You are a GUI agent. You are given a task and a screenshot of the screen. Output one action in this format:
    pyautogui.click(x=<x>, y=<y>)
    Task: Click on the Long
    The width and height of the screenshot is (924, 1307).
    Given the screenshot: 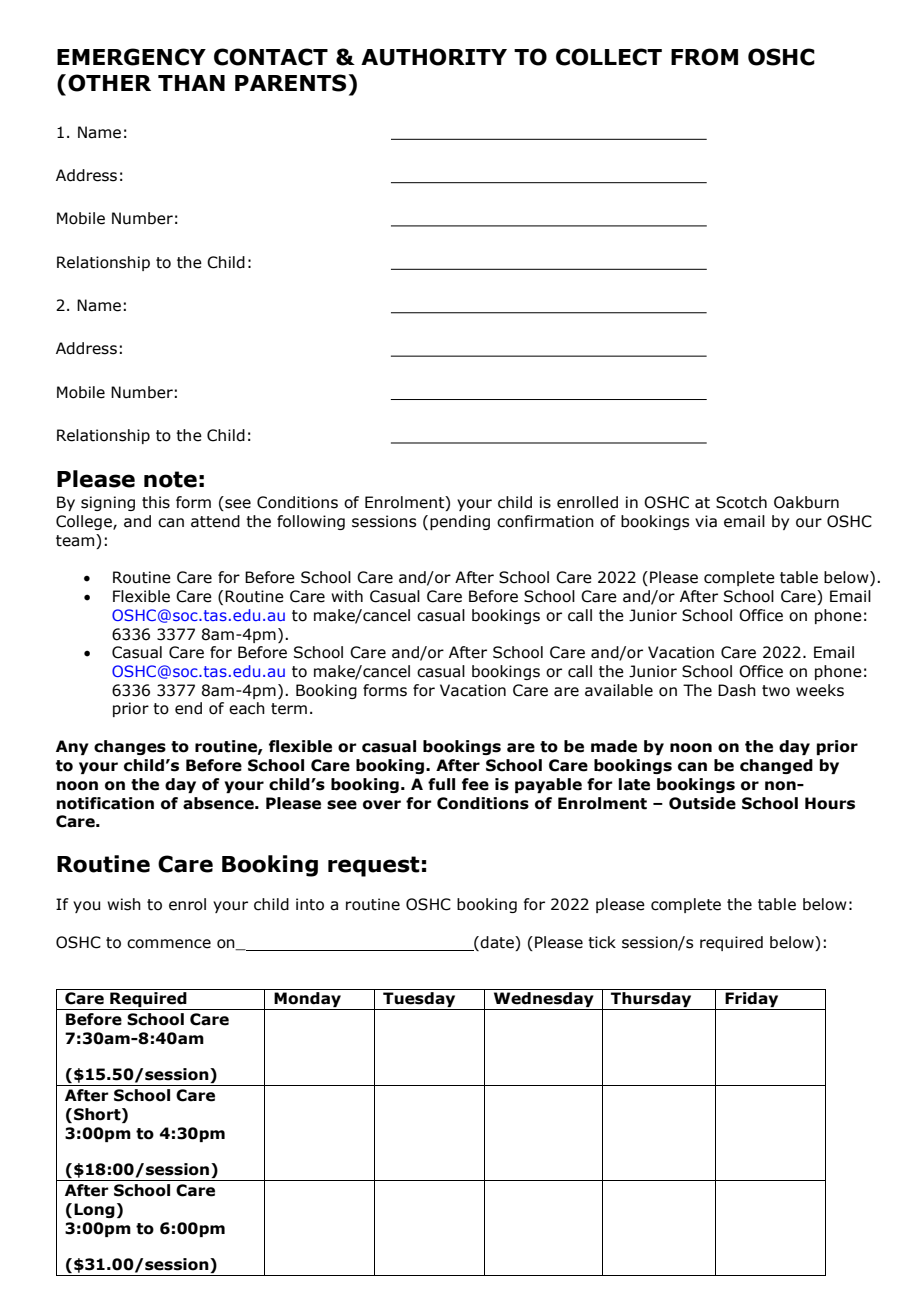 What is the action you would take?
    pyautogui.click(x=94, y=1210)
